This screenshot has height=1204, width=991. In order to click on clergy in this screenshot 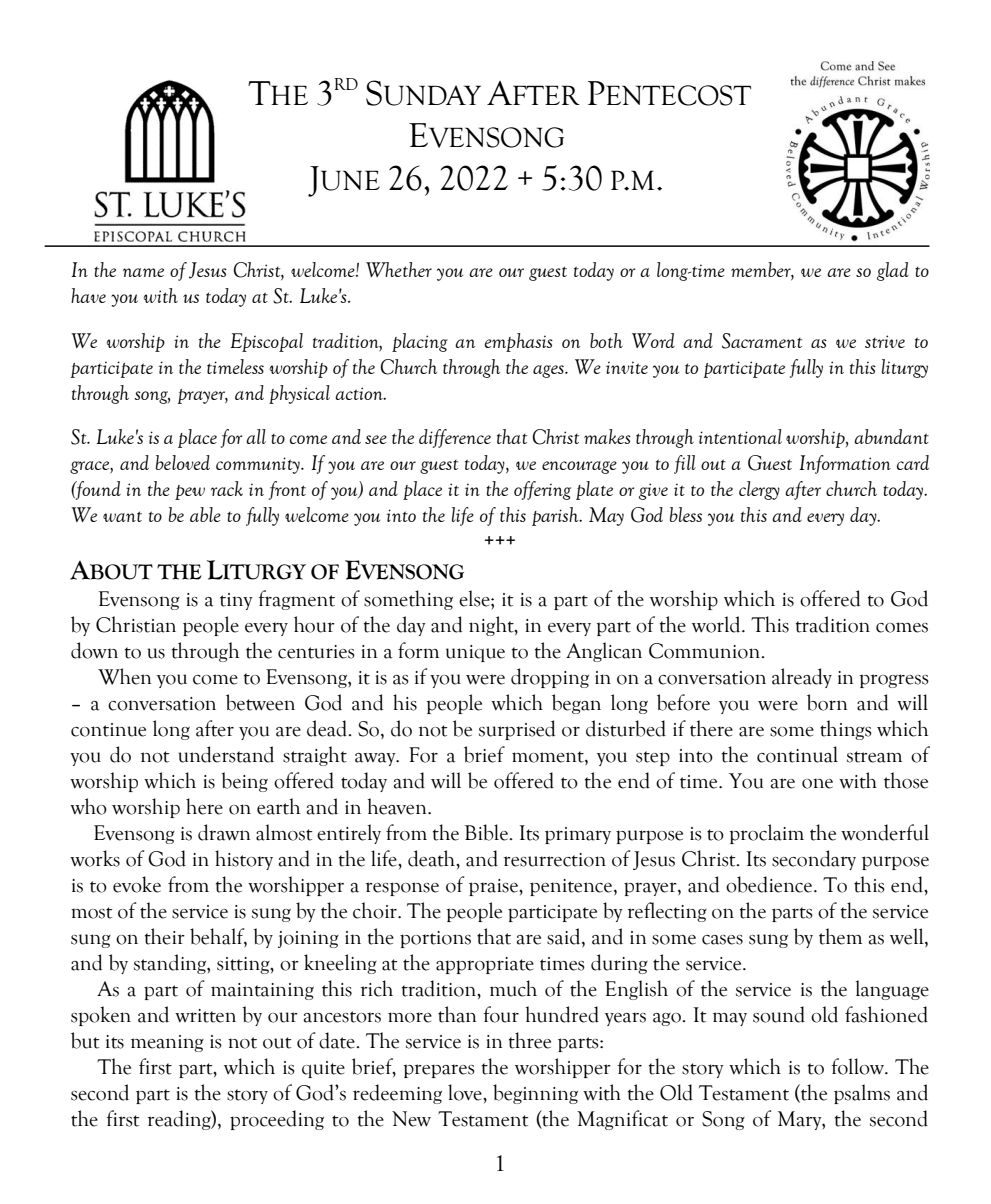, I will do `click(759, 490)`.
